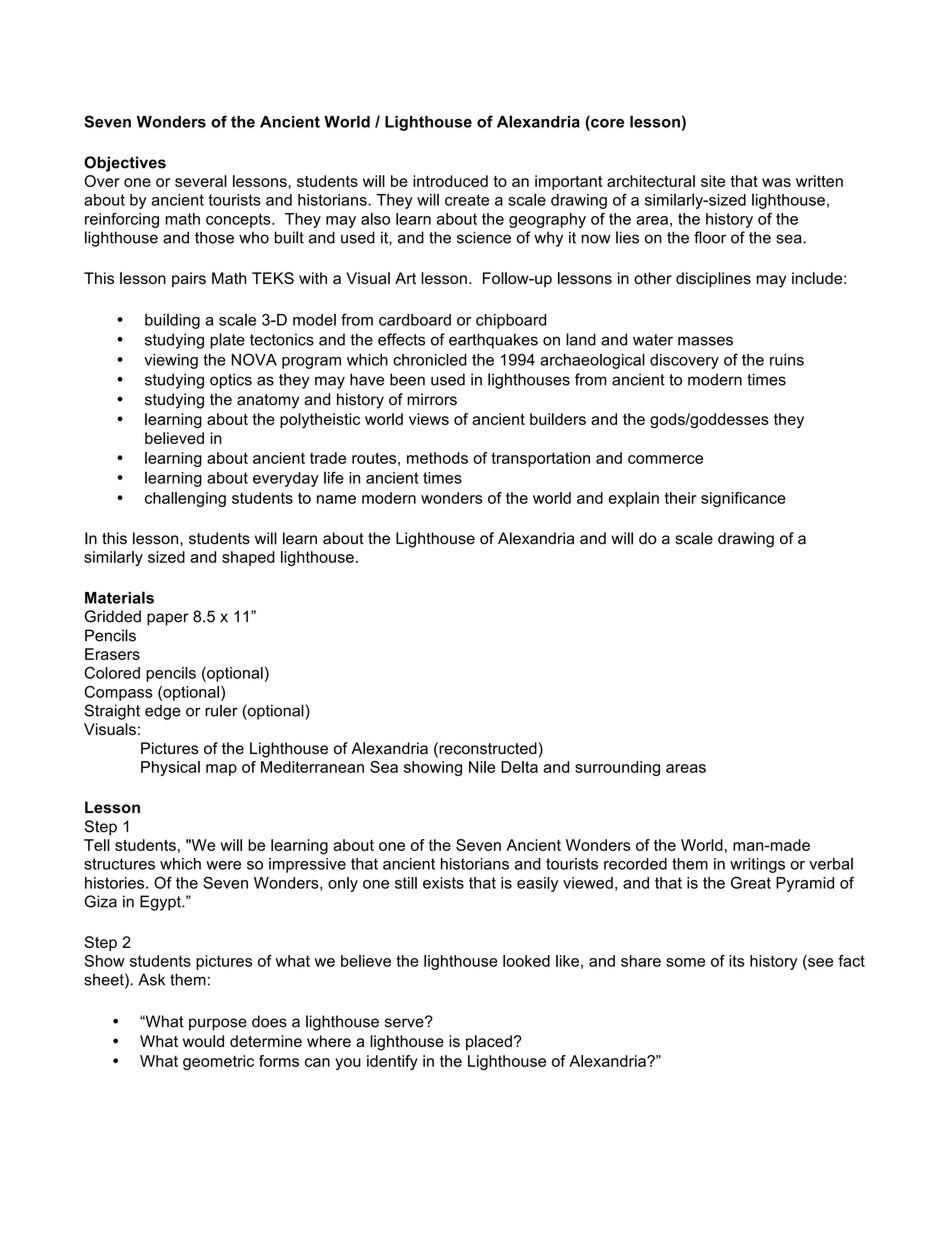 The width and height of the document is (952, 1233). Describe the element at coordinates (737, 961) in the document. I see `its` at that location.
